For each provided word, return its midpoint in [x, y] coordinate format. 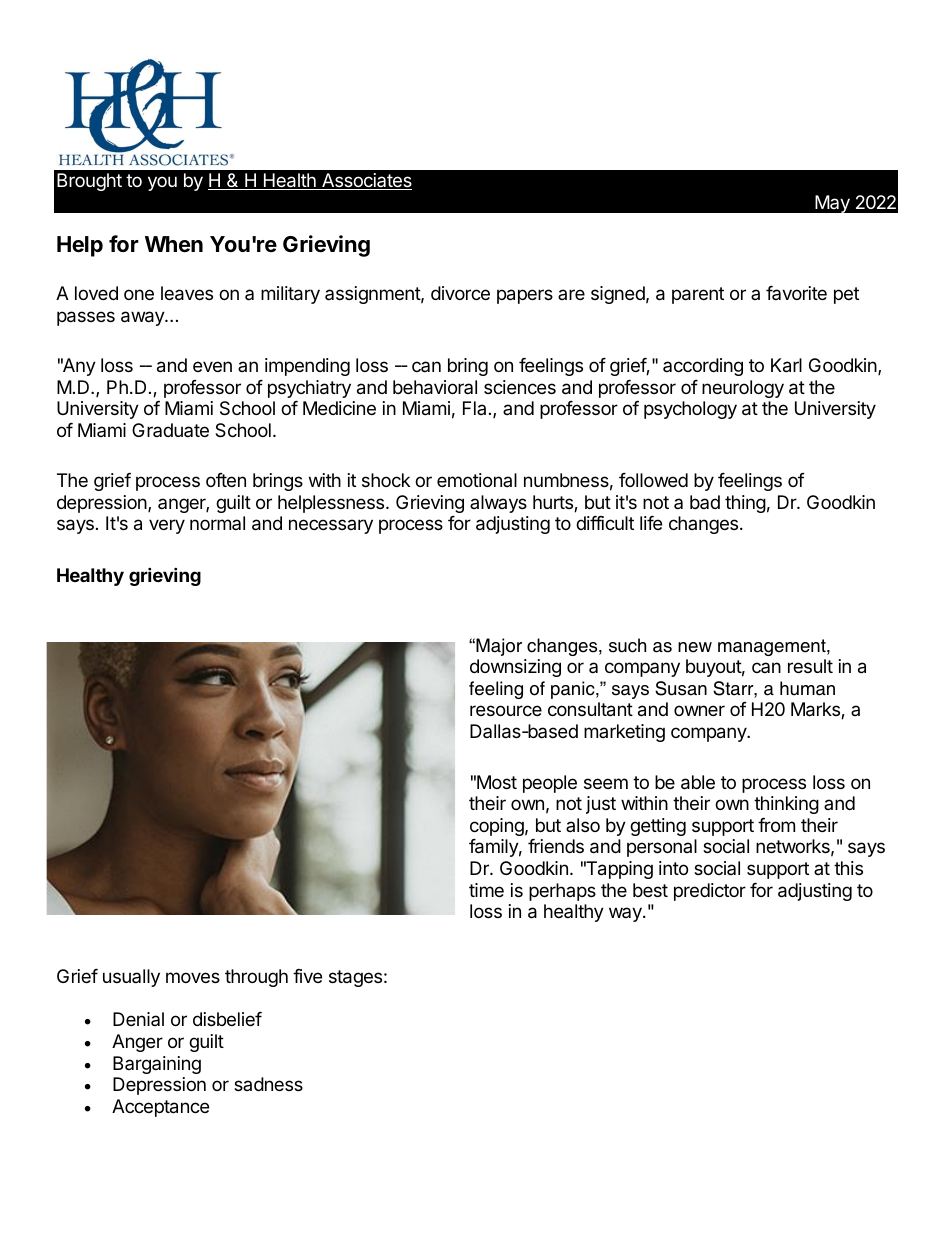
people [550, 784]
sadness [268, 1084]
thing [745, 504]
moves [193, 977]
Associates [366, 181]
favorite [796, 293]
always [498, 504]
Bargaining [157, 1065]
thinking [786, 805]
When [174, 244]
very [167, 526]
